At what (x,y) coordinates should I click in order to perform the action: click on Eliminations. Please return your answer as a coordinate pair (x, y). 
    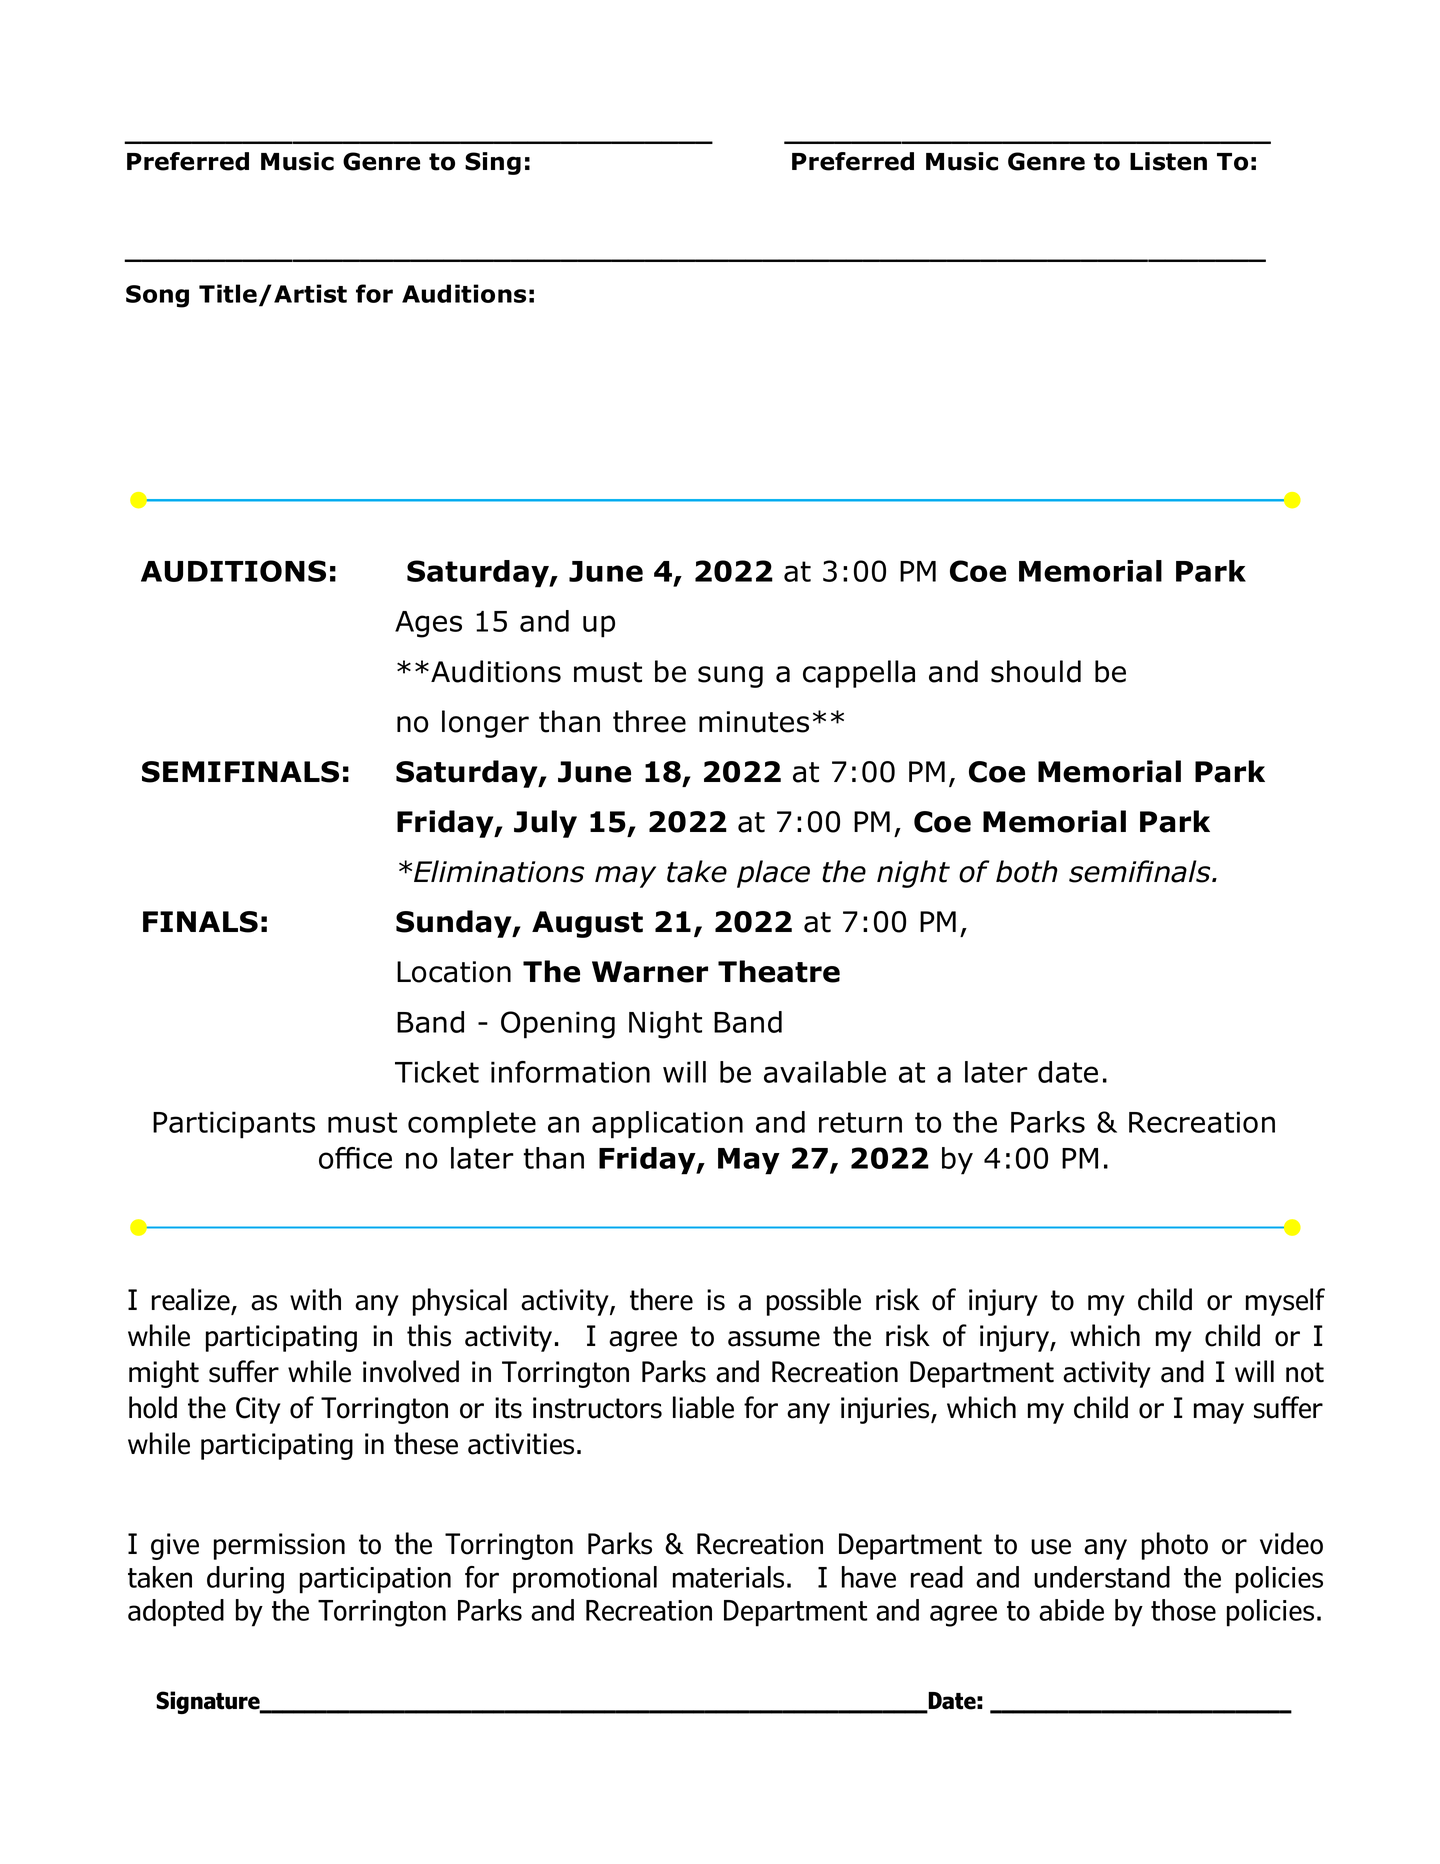
    Looking at the image, I should click on (499, 871).
